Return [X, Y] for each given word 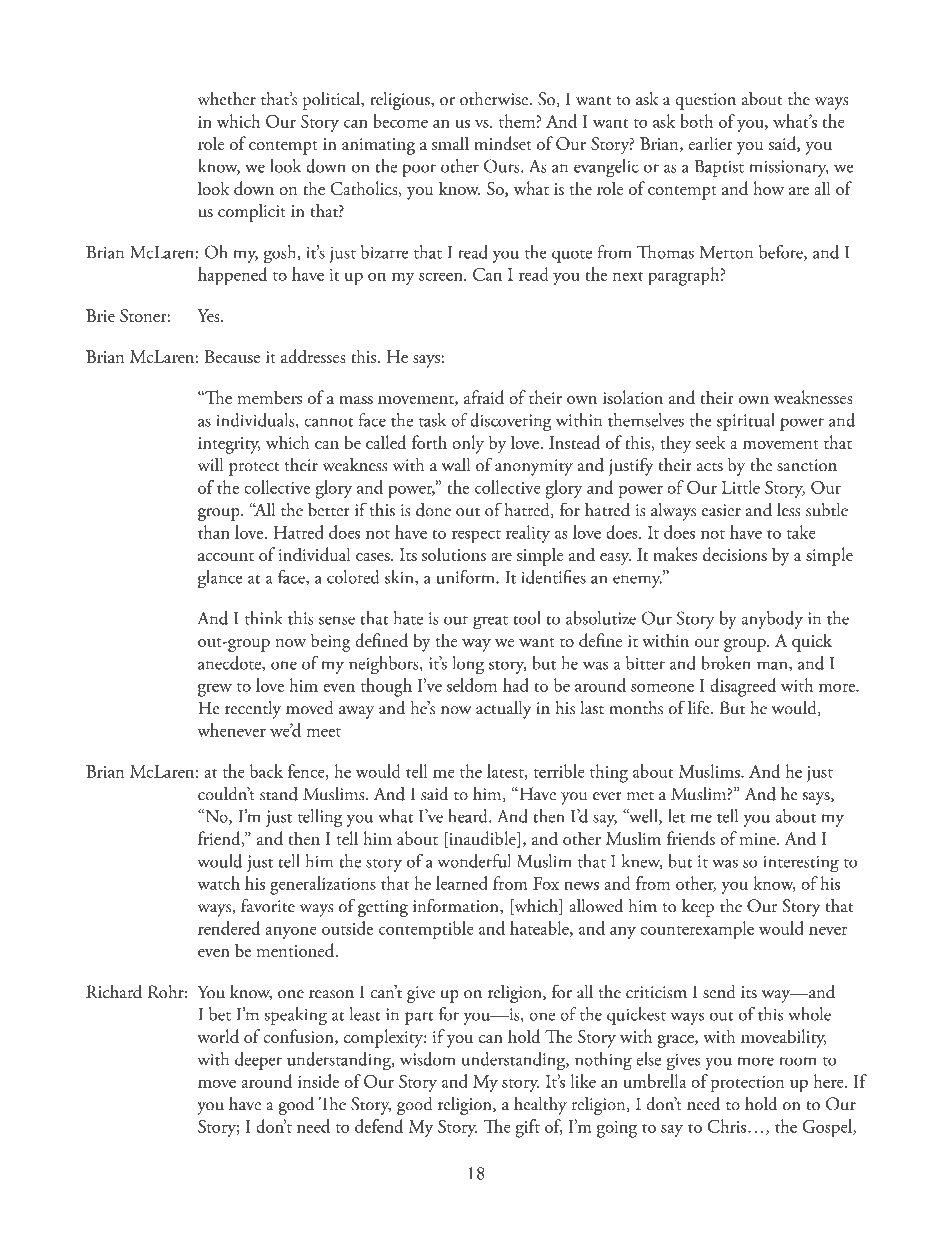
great [490, 623]
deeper [258, 1061]
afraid [484, 397]
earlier [711, 143]
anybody [772, 620]
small [450, 143]
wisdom [427, 1059]
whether [226, 99]
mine [759, 839]
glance [220, 579]
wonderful [474, 861]
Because [232, 356]
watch [218, 883]
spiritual [745, 422]
